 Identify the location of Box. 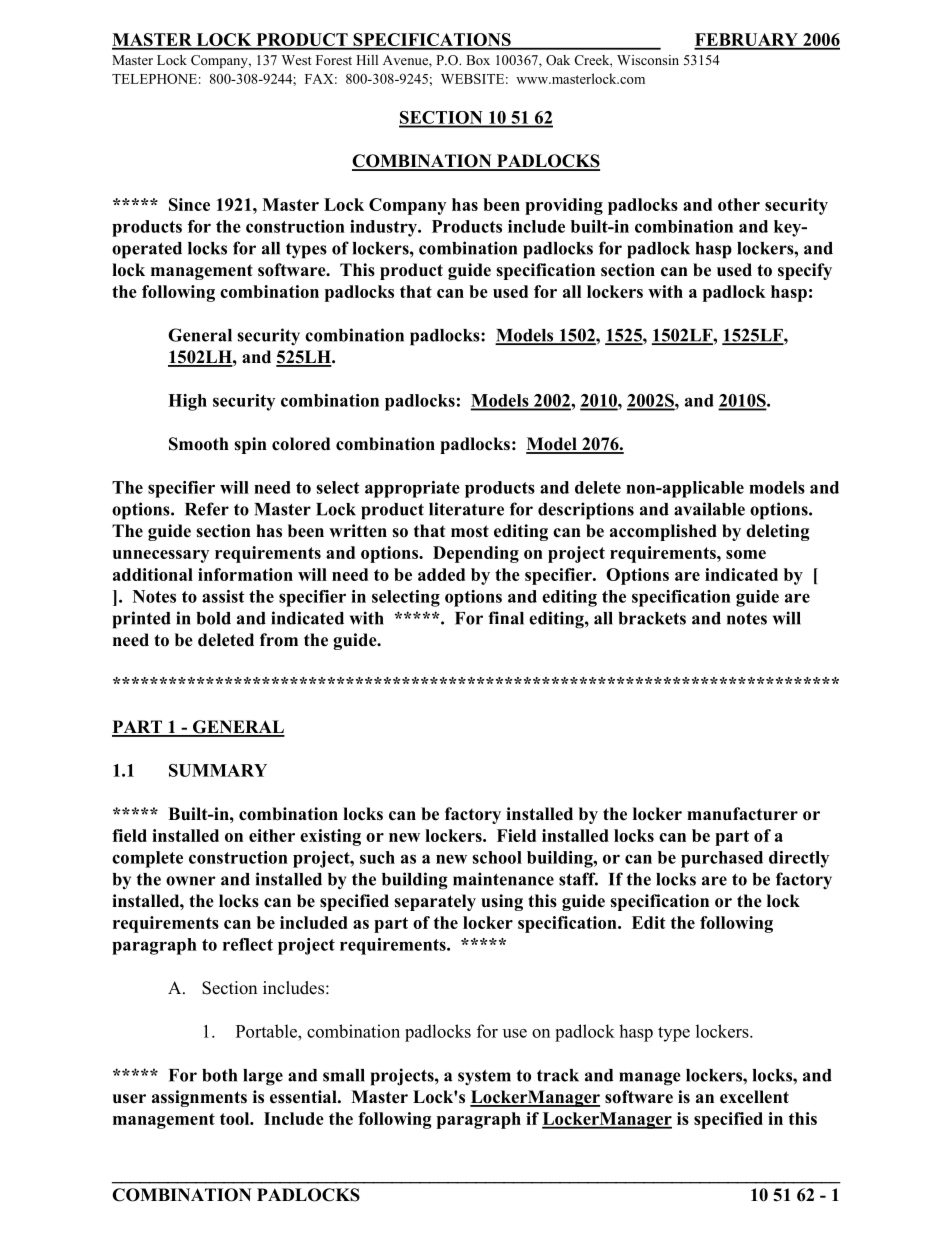
(478, 60).
